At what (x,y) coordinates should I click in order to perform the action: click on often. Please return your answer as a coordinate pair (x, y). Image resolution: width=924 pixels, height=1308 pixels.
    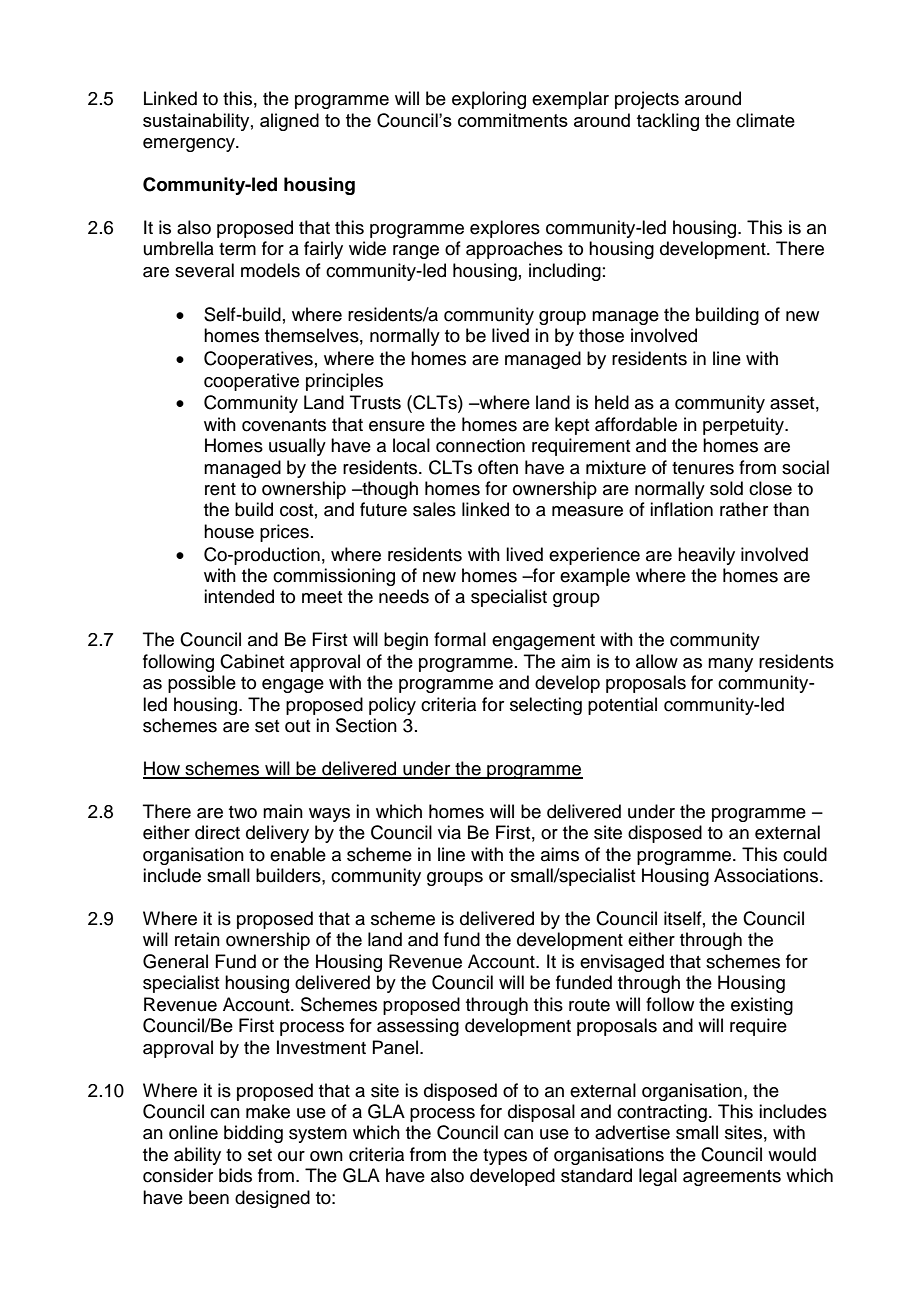
    Looking at the image, I should click on (498, 467).
